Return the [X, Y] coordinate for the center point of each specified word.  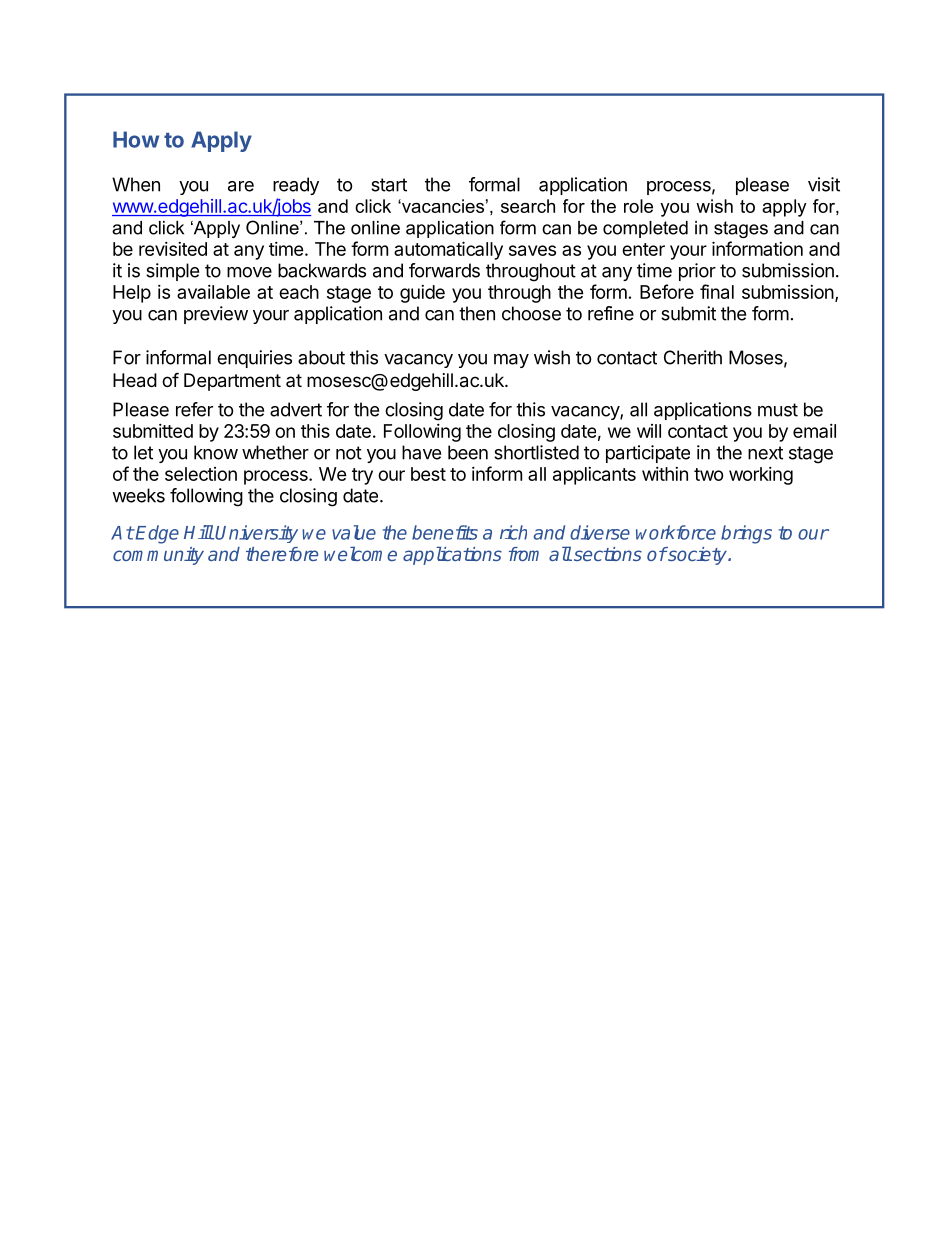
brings [746, 534]
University [256, 534]
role [638, 206]
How [136, 139]
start [389, 185]
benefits [445, 532]
